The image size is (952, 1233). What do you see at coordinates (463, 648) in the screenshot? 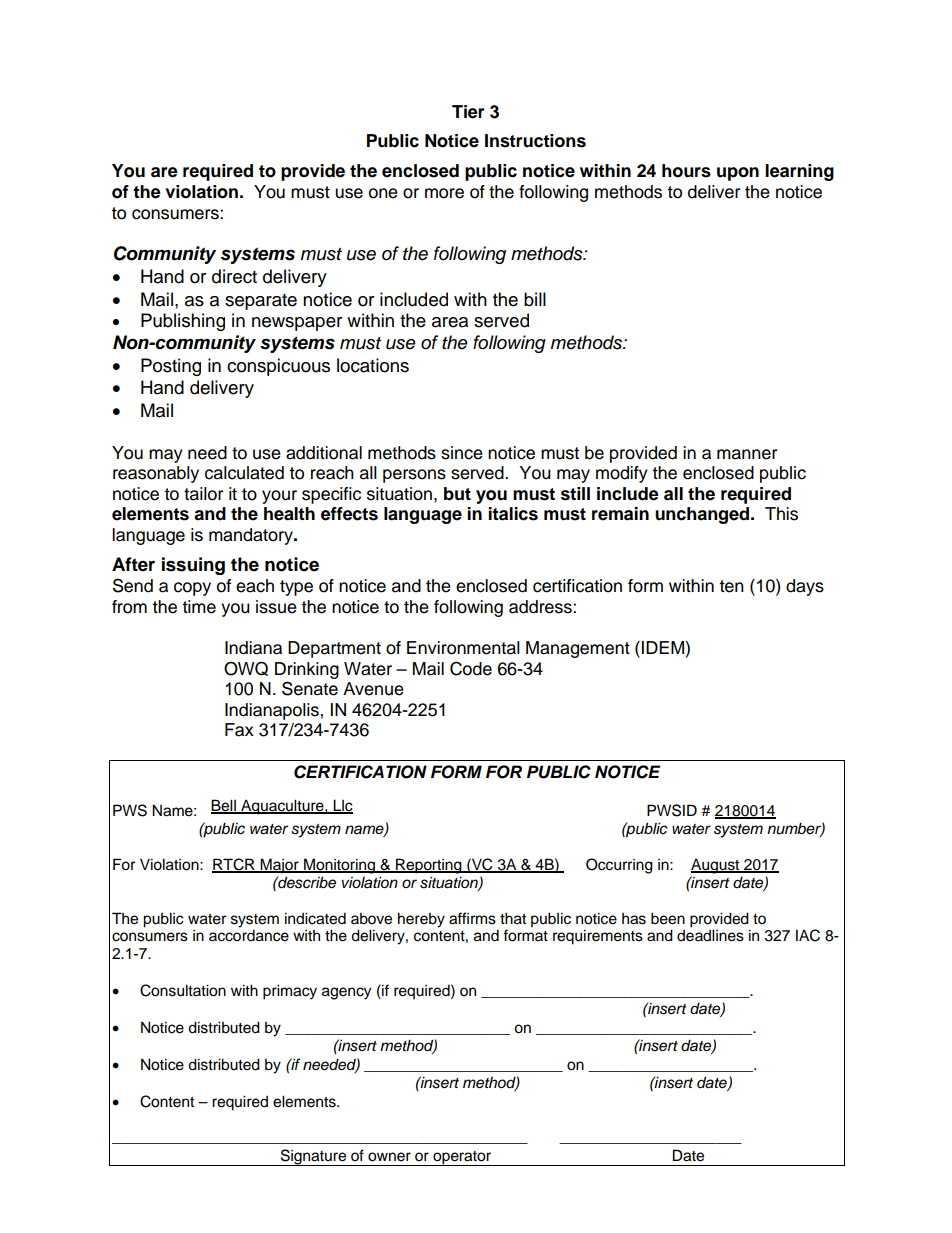
I see `Environmental` at bounding box center [463, 648].
